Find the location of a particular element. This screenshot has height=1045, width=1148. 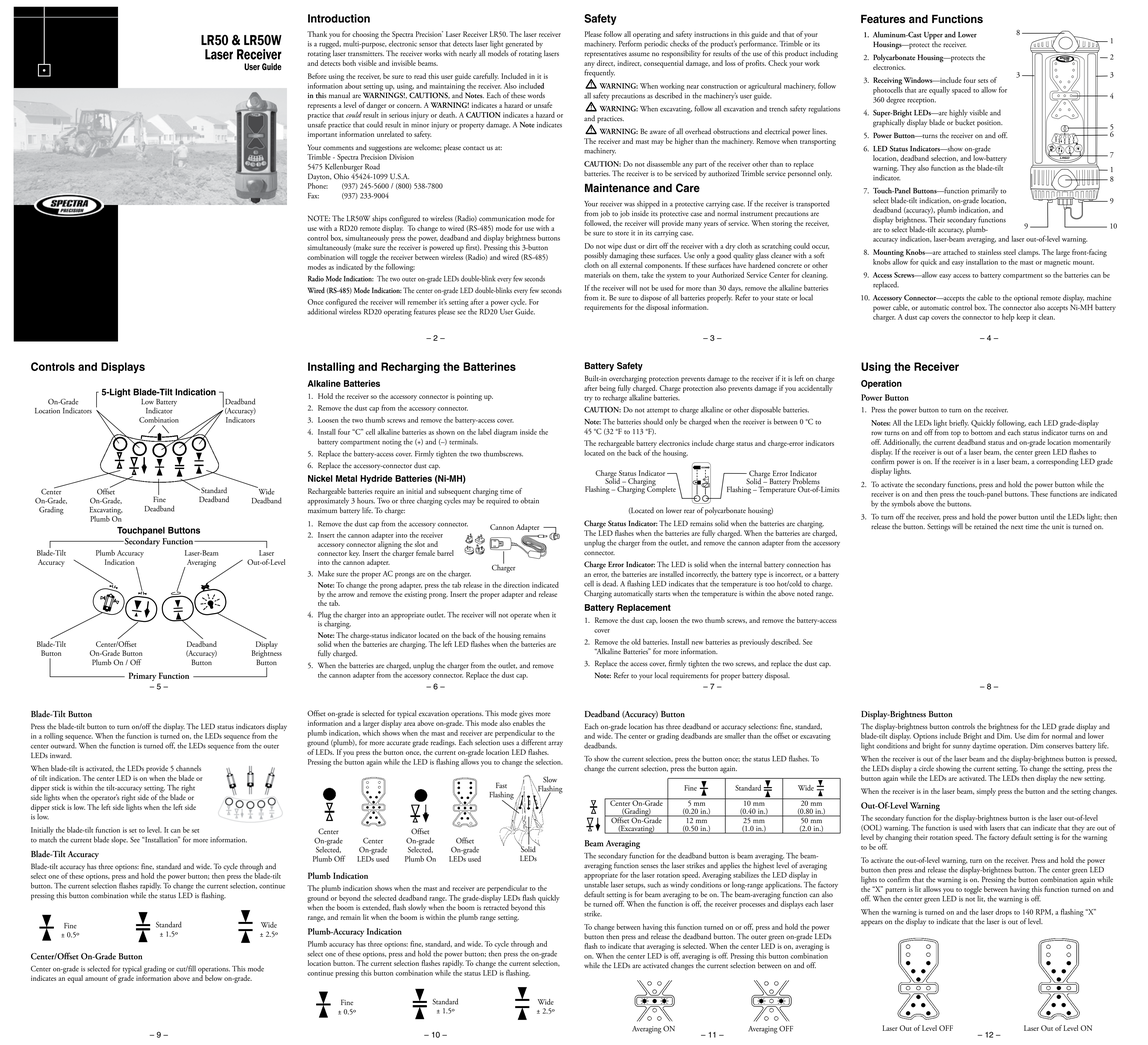

retracted is located at coordinates (496, 906).
